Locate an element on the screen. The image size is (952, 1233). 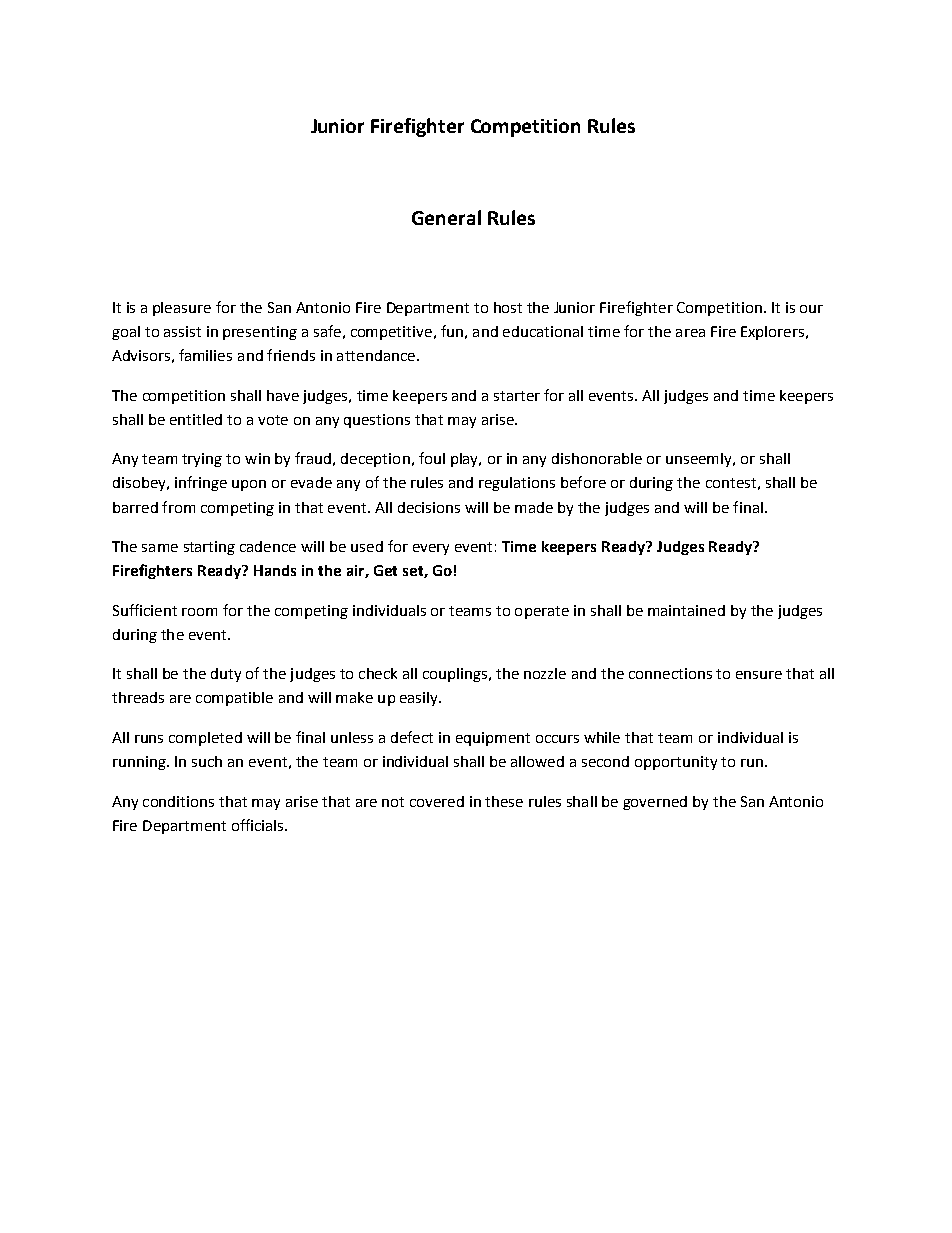
conditions is located at coordinates (178, 801).
